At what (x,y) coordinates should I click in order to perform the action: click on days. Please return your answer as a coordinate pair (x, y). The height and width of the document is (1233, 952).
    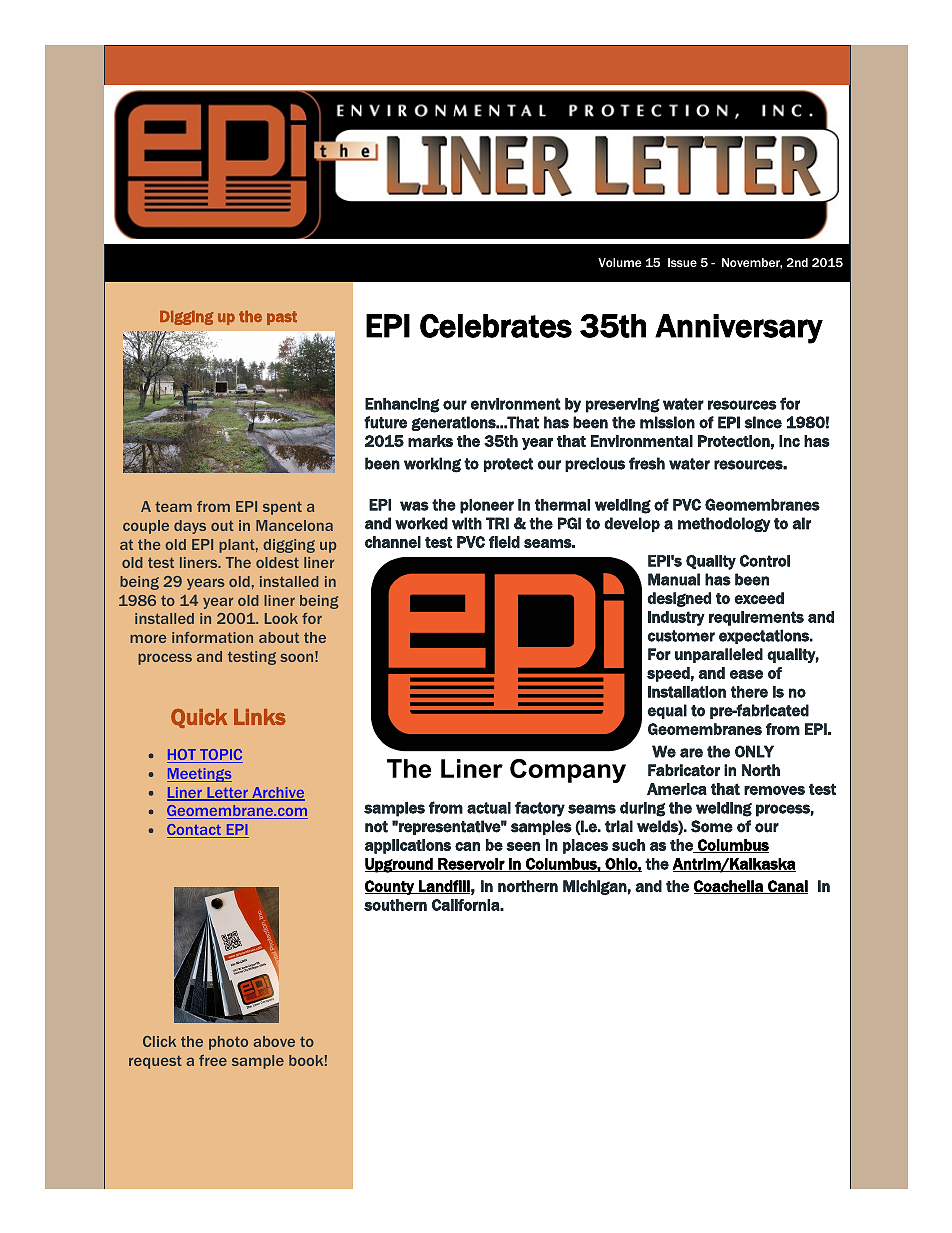
    Looking at the image, I should click on (190, 527).
